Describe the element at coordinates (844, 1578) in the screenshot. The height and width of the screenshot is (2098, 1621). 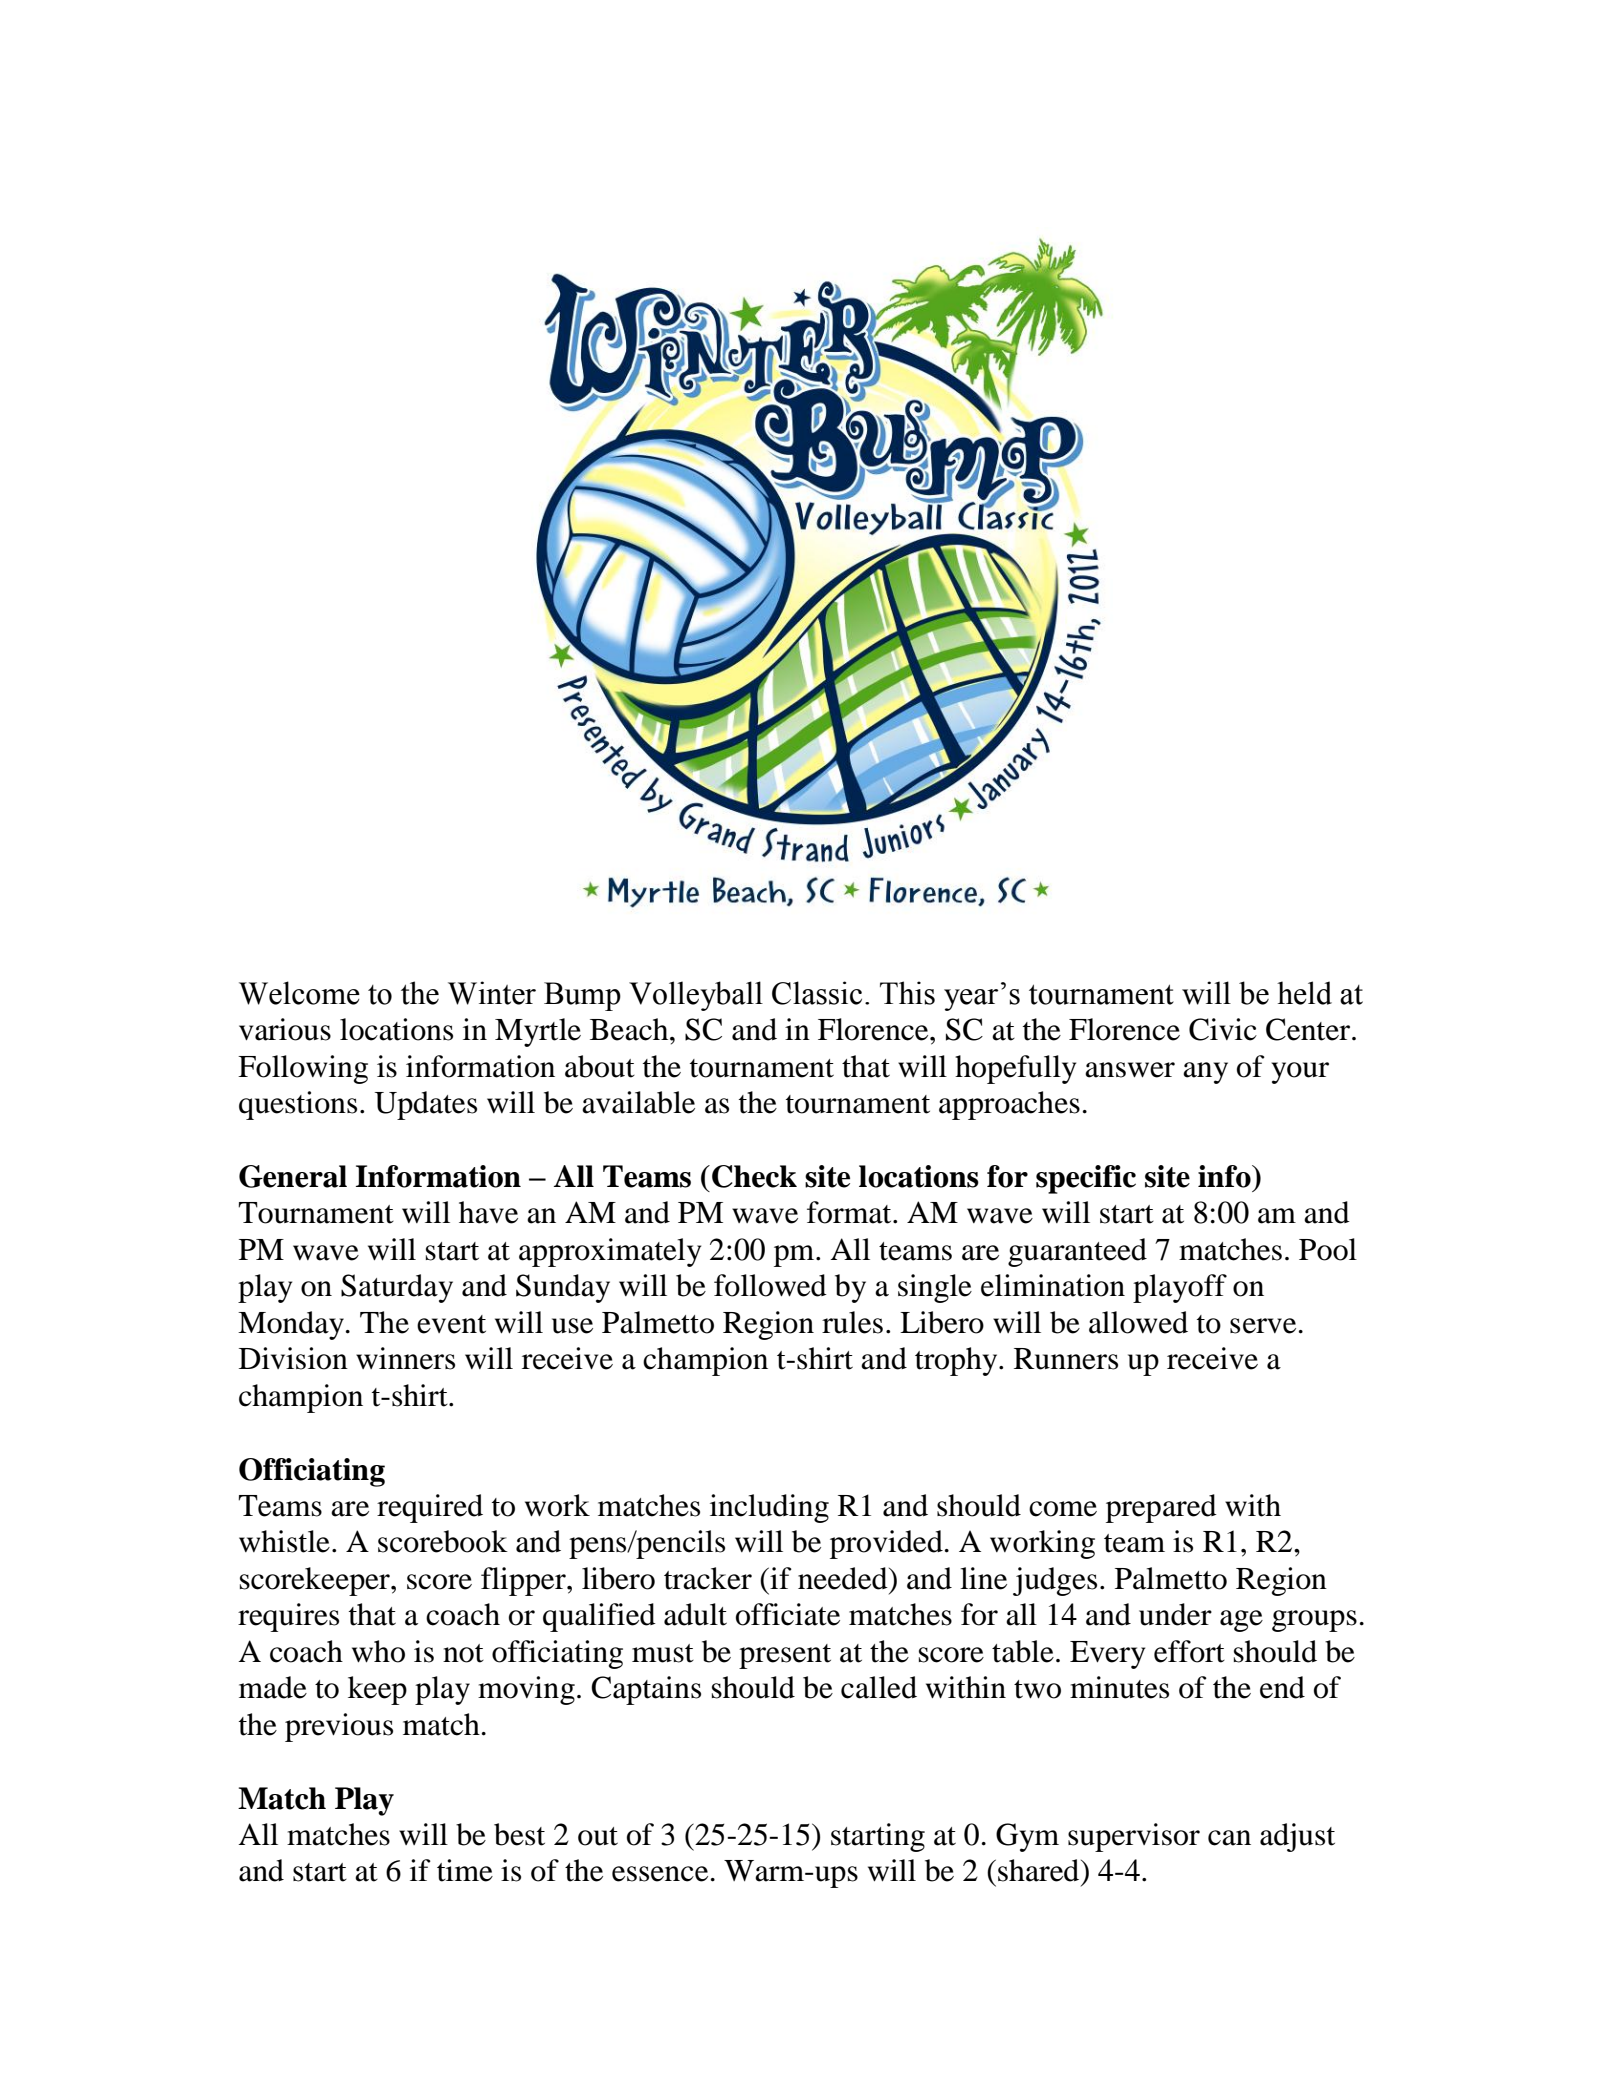
I see `needed` at that location.
